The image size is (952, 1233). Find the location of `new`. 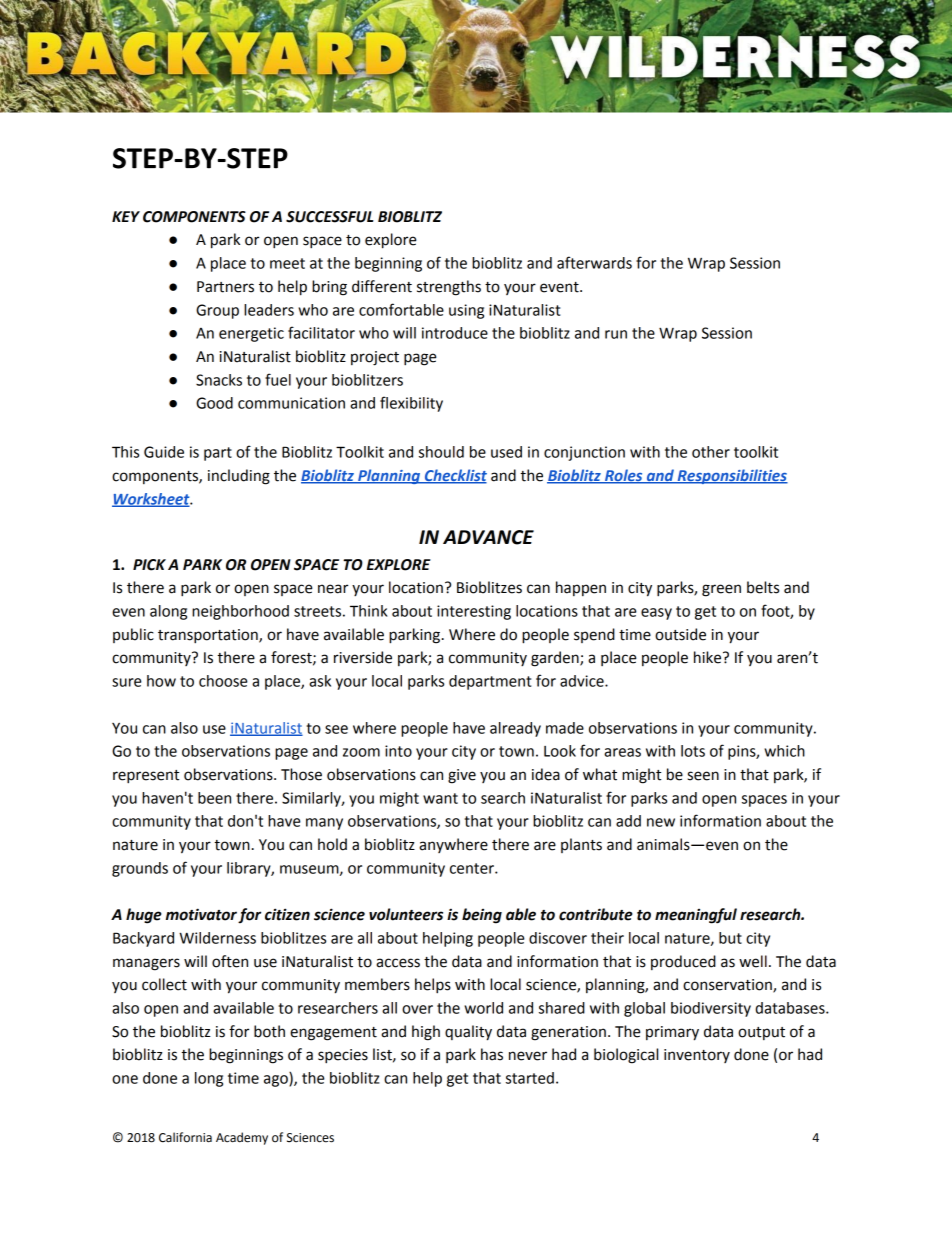

new is located at coordinates (661, 822).
